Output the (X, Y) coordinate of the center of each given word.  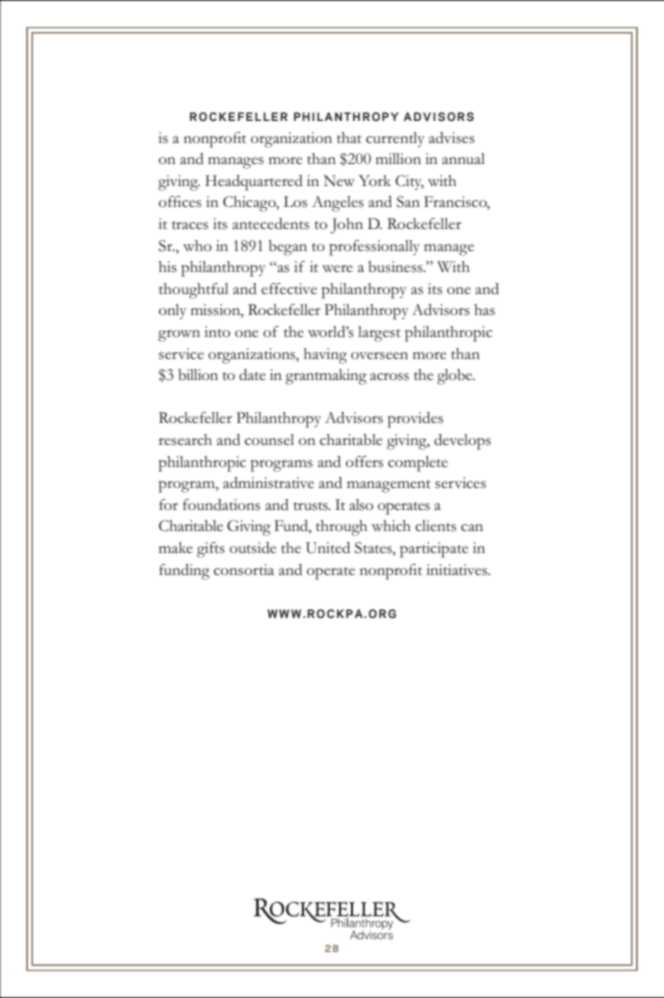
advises (452, 138)
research (185, 440)
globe (456, 377)
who (197, 245)
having (325, 356)
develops (462, 442)
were (337, 268)
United (328, 548)
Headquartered (254, 183)
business (396, 267)
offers (364, 462)
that (349, 137)
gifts (211, 550)
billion (198, 375)
